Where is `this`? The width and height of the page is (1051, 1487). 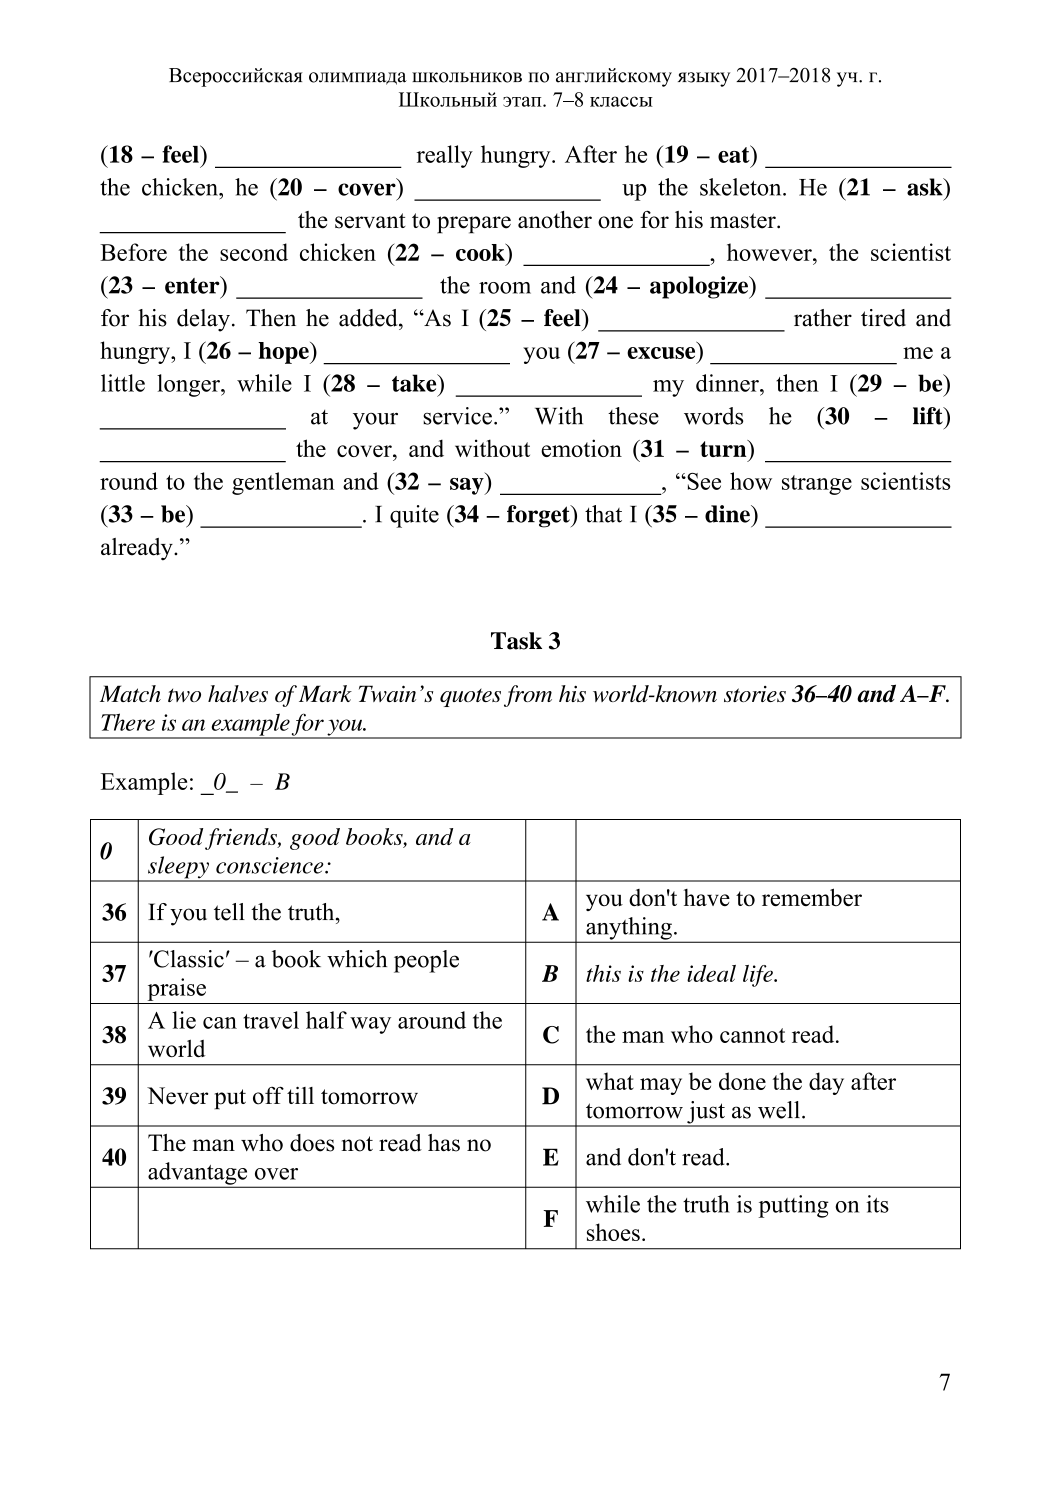 this is located at coordinates (603, 973).
